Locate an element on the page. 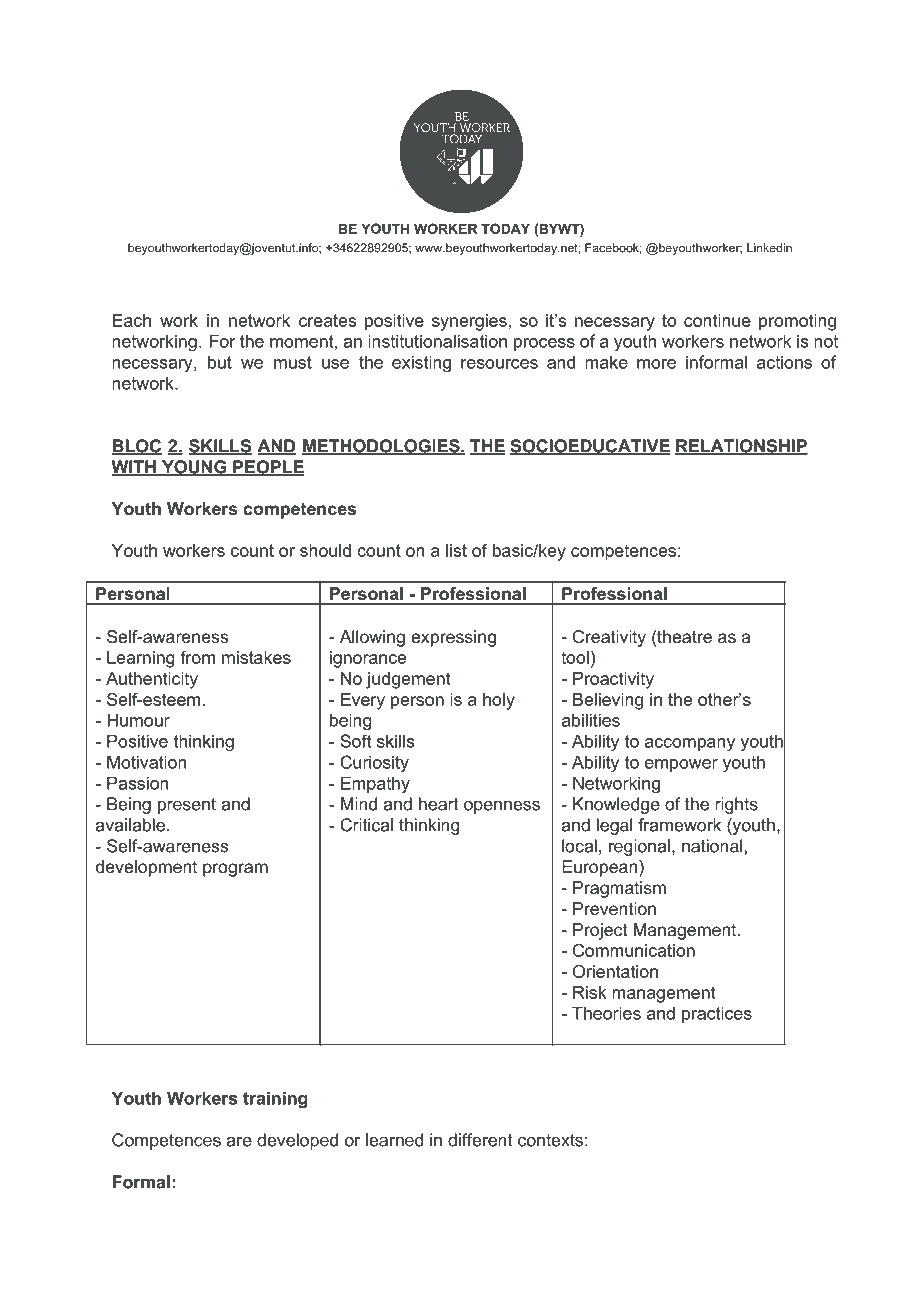  Project is located at coordinates (600, 931).
